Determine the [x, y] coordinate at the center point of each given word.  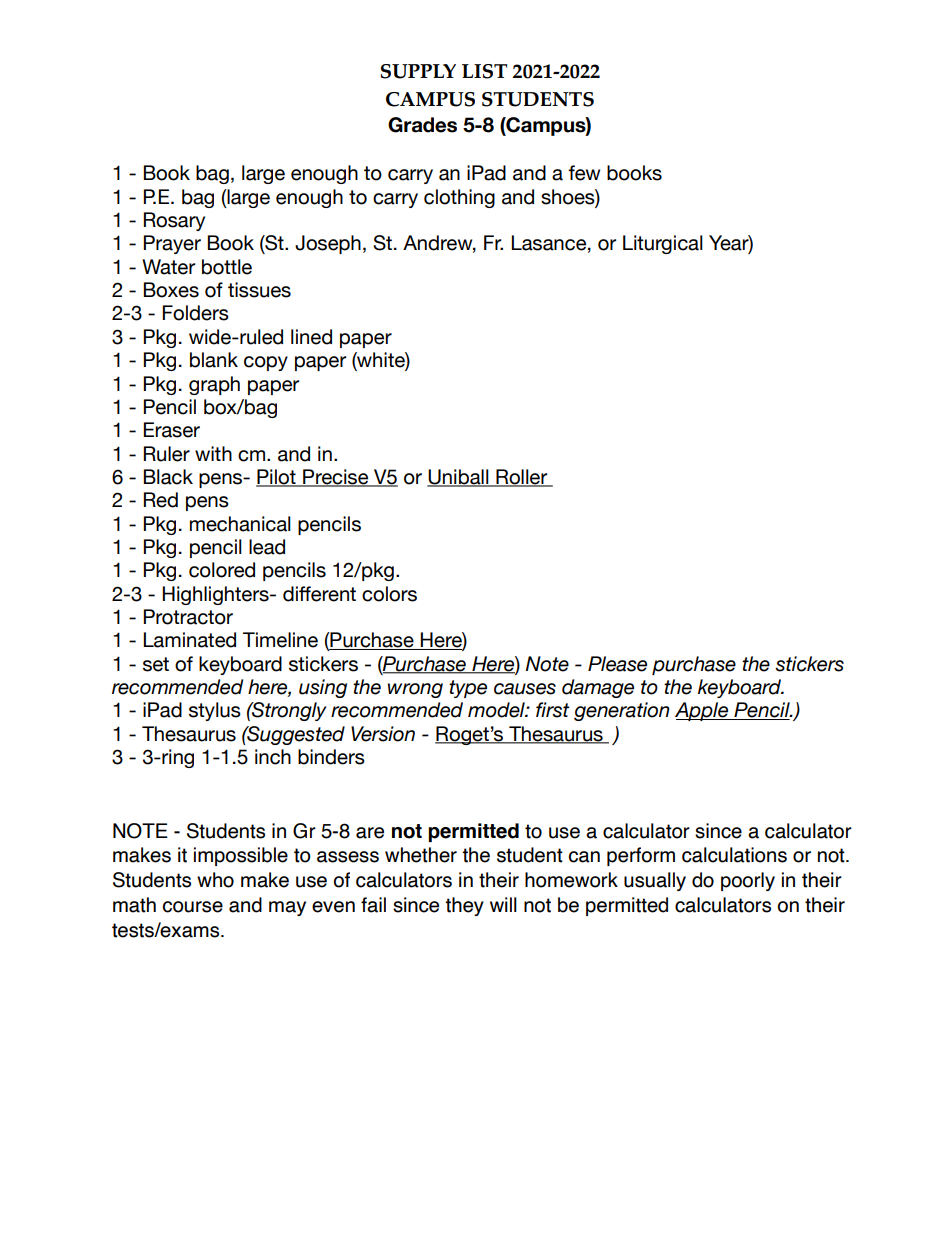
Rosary [174, 221]
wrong [415, 690]
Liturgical [663, 244]
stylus [215, 711]
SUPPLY [418, 71]
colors [389, 594]
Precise [336, 478]
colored [222, 570]
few [584, 173]
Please [617, 664]
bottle [227, 267]
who [215, 880]
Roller [522, 478]
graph [214, 385]
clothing [459, 198]
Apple [703, 711]
